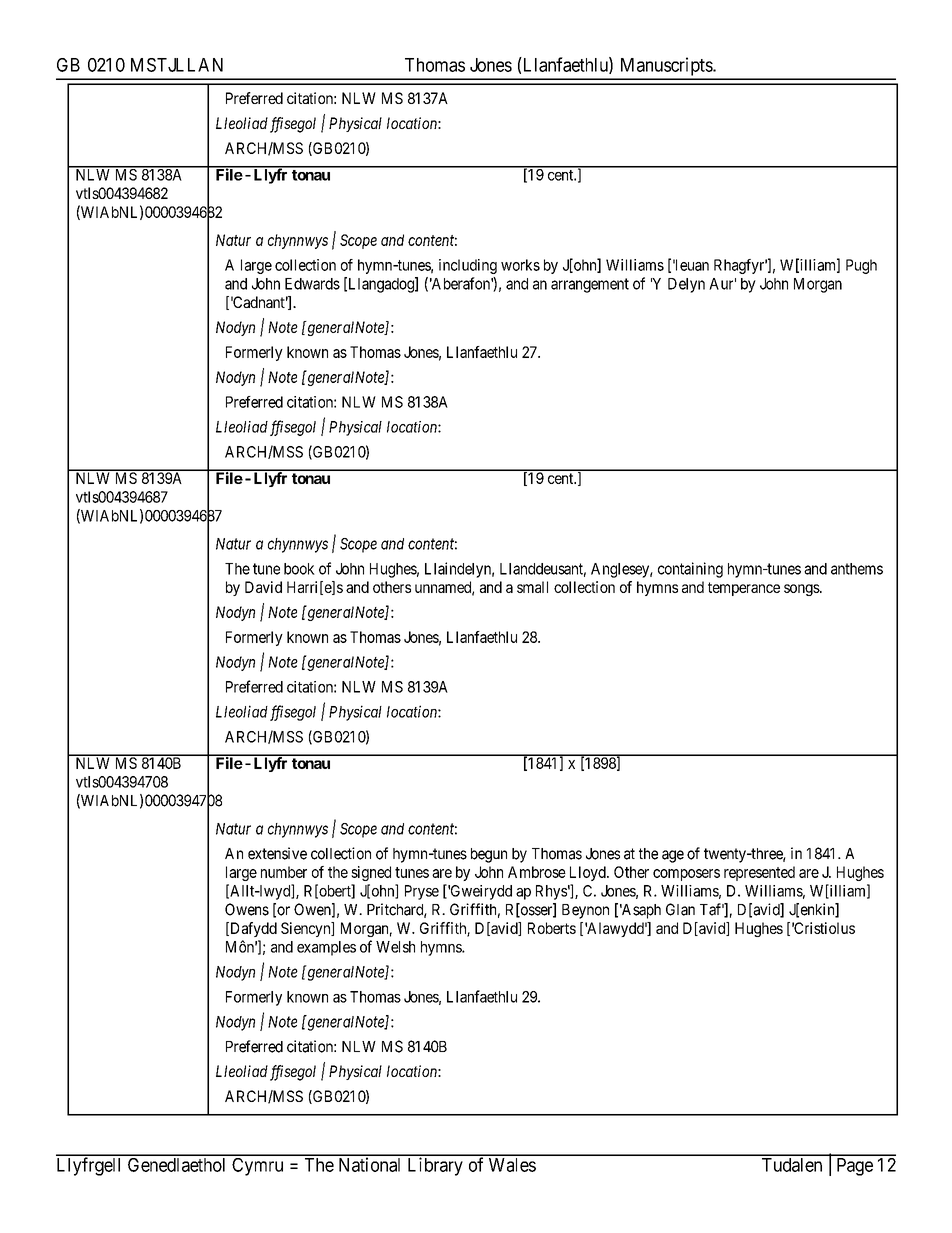 This page has height=1233, width=952. Describe the element at coordinates (532, 587) in the page. I see `small` at that location.
